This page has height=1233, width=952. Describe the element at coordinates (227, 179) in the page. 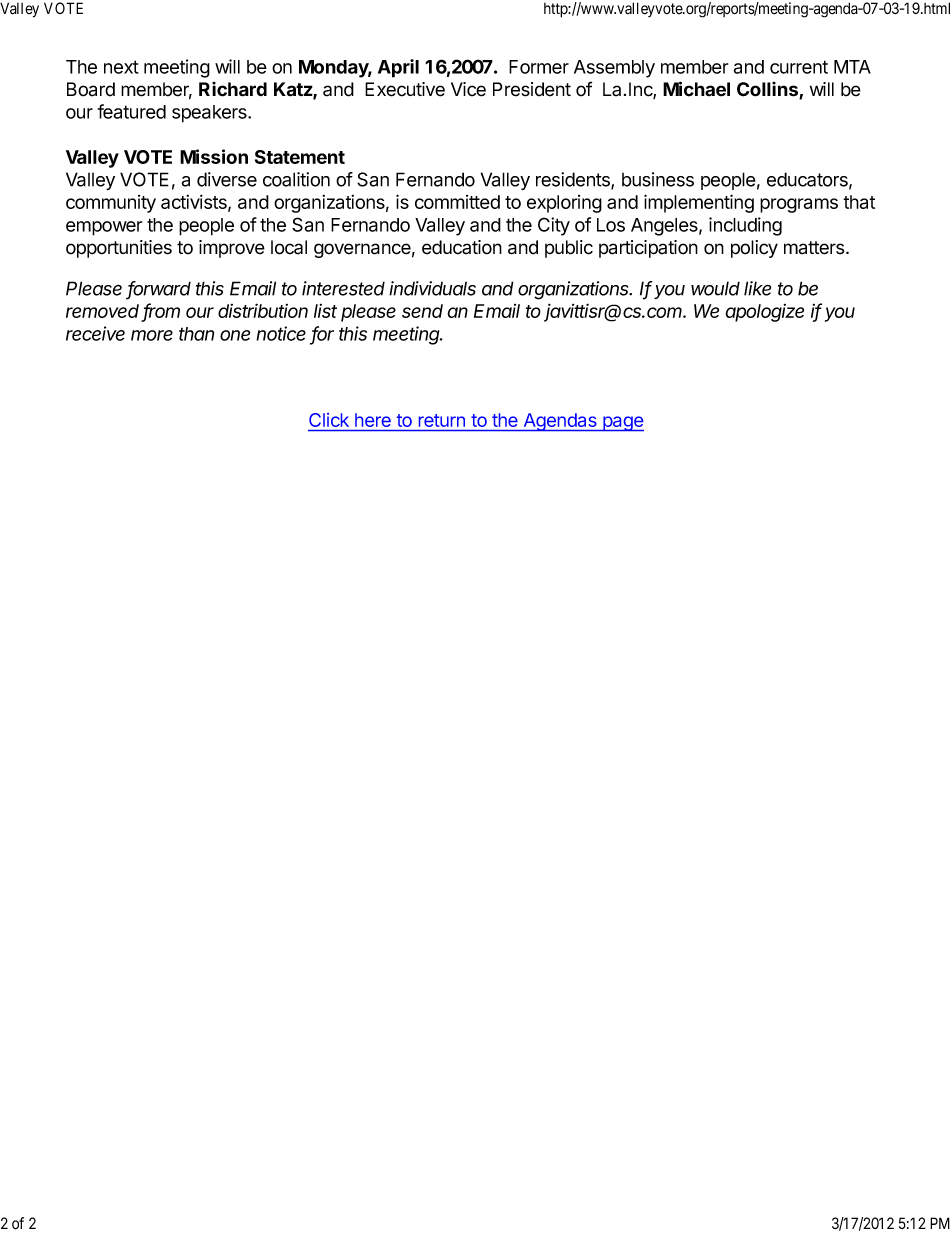

I see `diverse` at that location.
